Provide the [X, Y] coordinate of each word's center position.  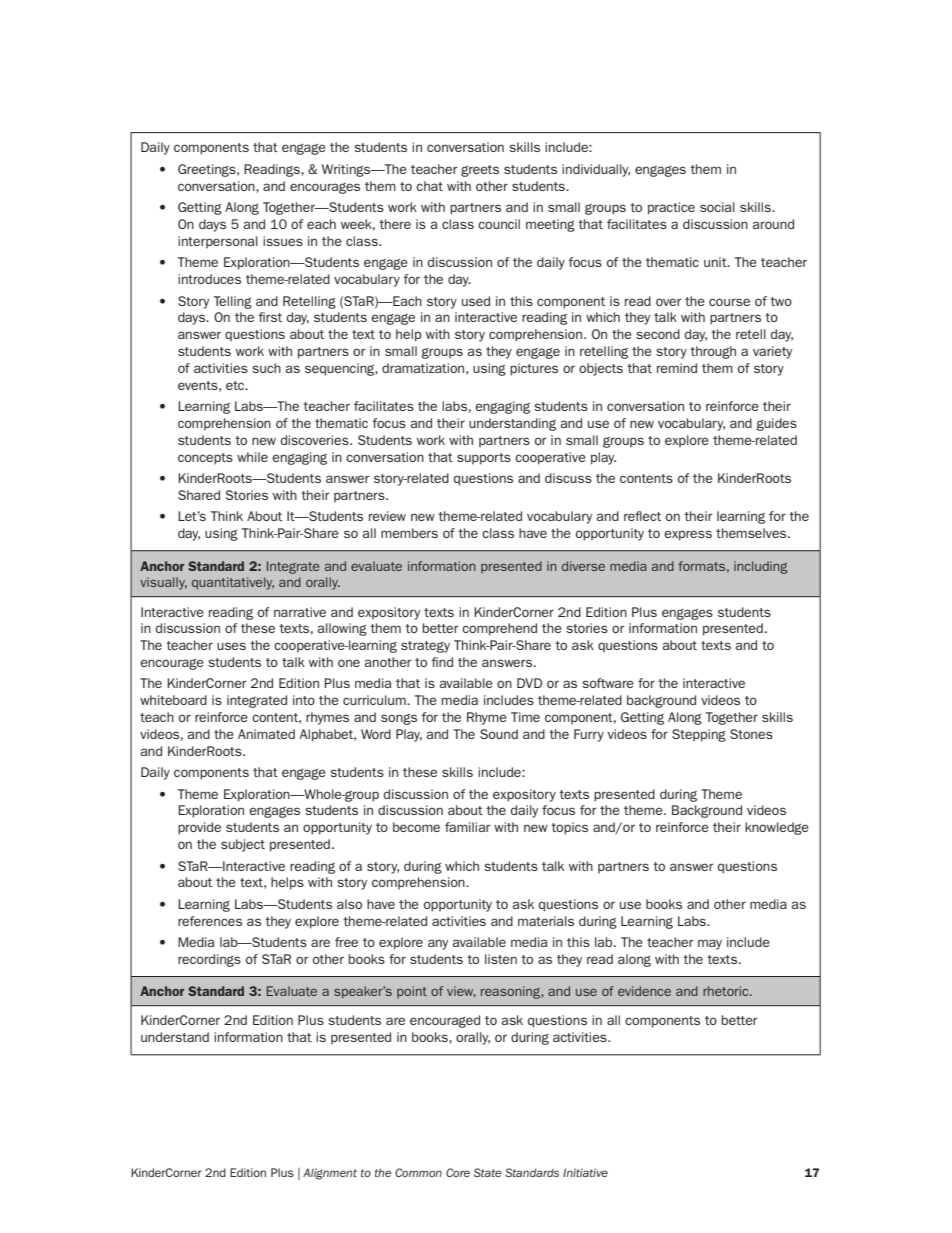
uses [231, 646]
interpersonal [218, 242]
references [210, 921]
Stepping [699, 735]
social [717, 207]
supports [484, 459]
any [438, 944]
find [442, 662]
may [710, 944]
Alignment [330, 1174]
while [252, 457]
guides [777, 424]
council [499, 224]
